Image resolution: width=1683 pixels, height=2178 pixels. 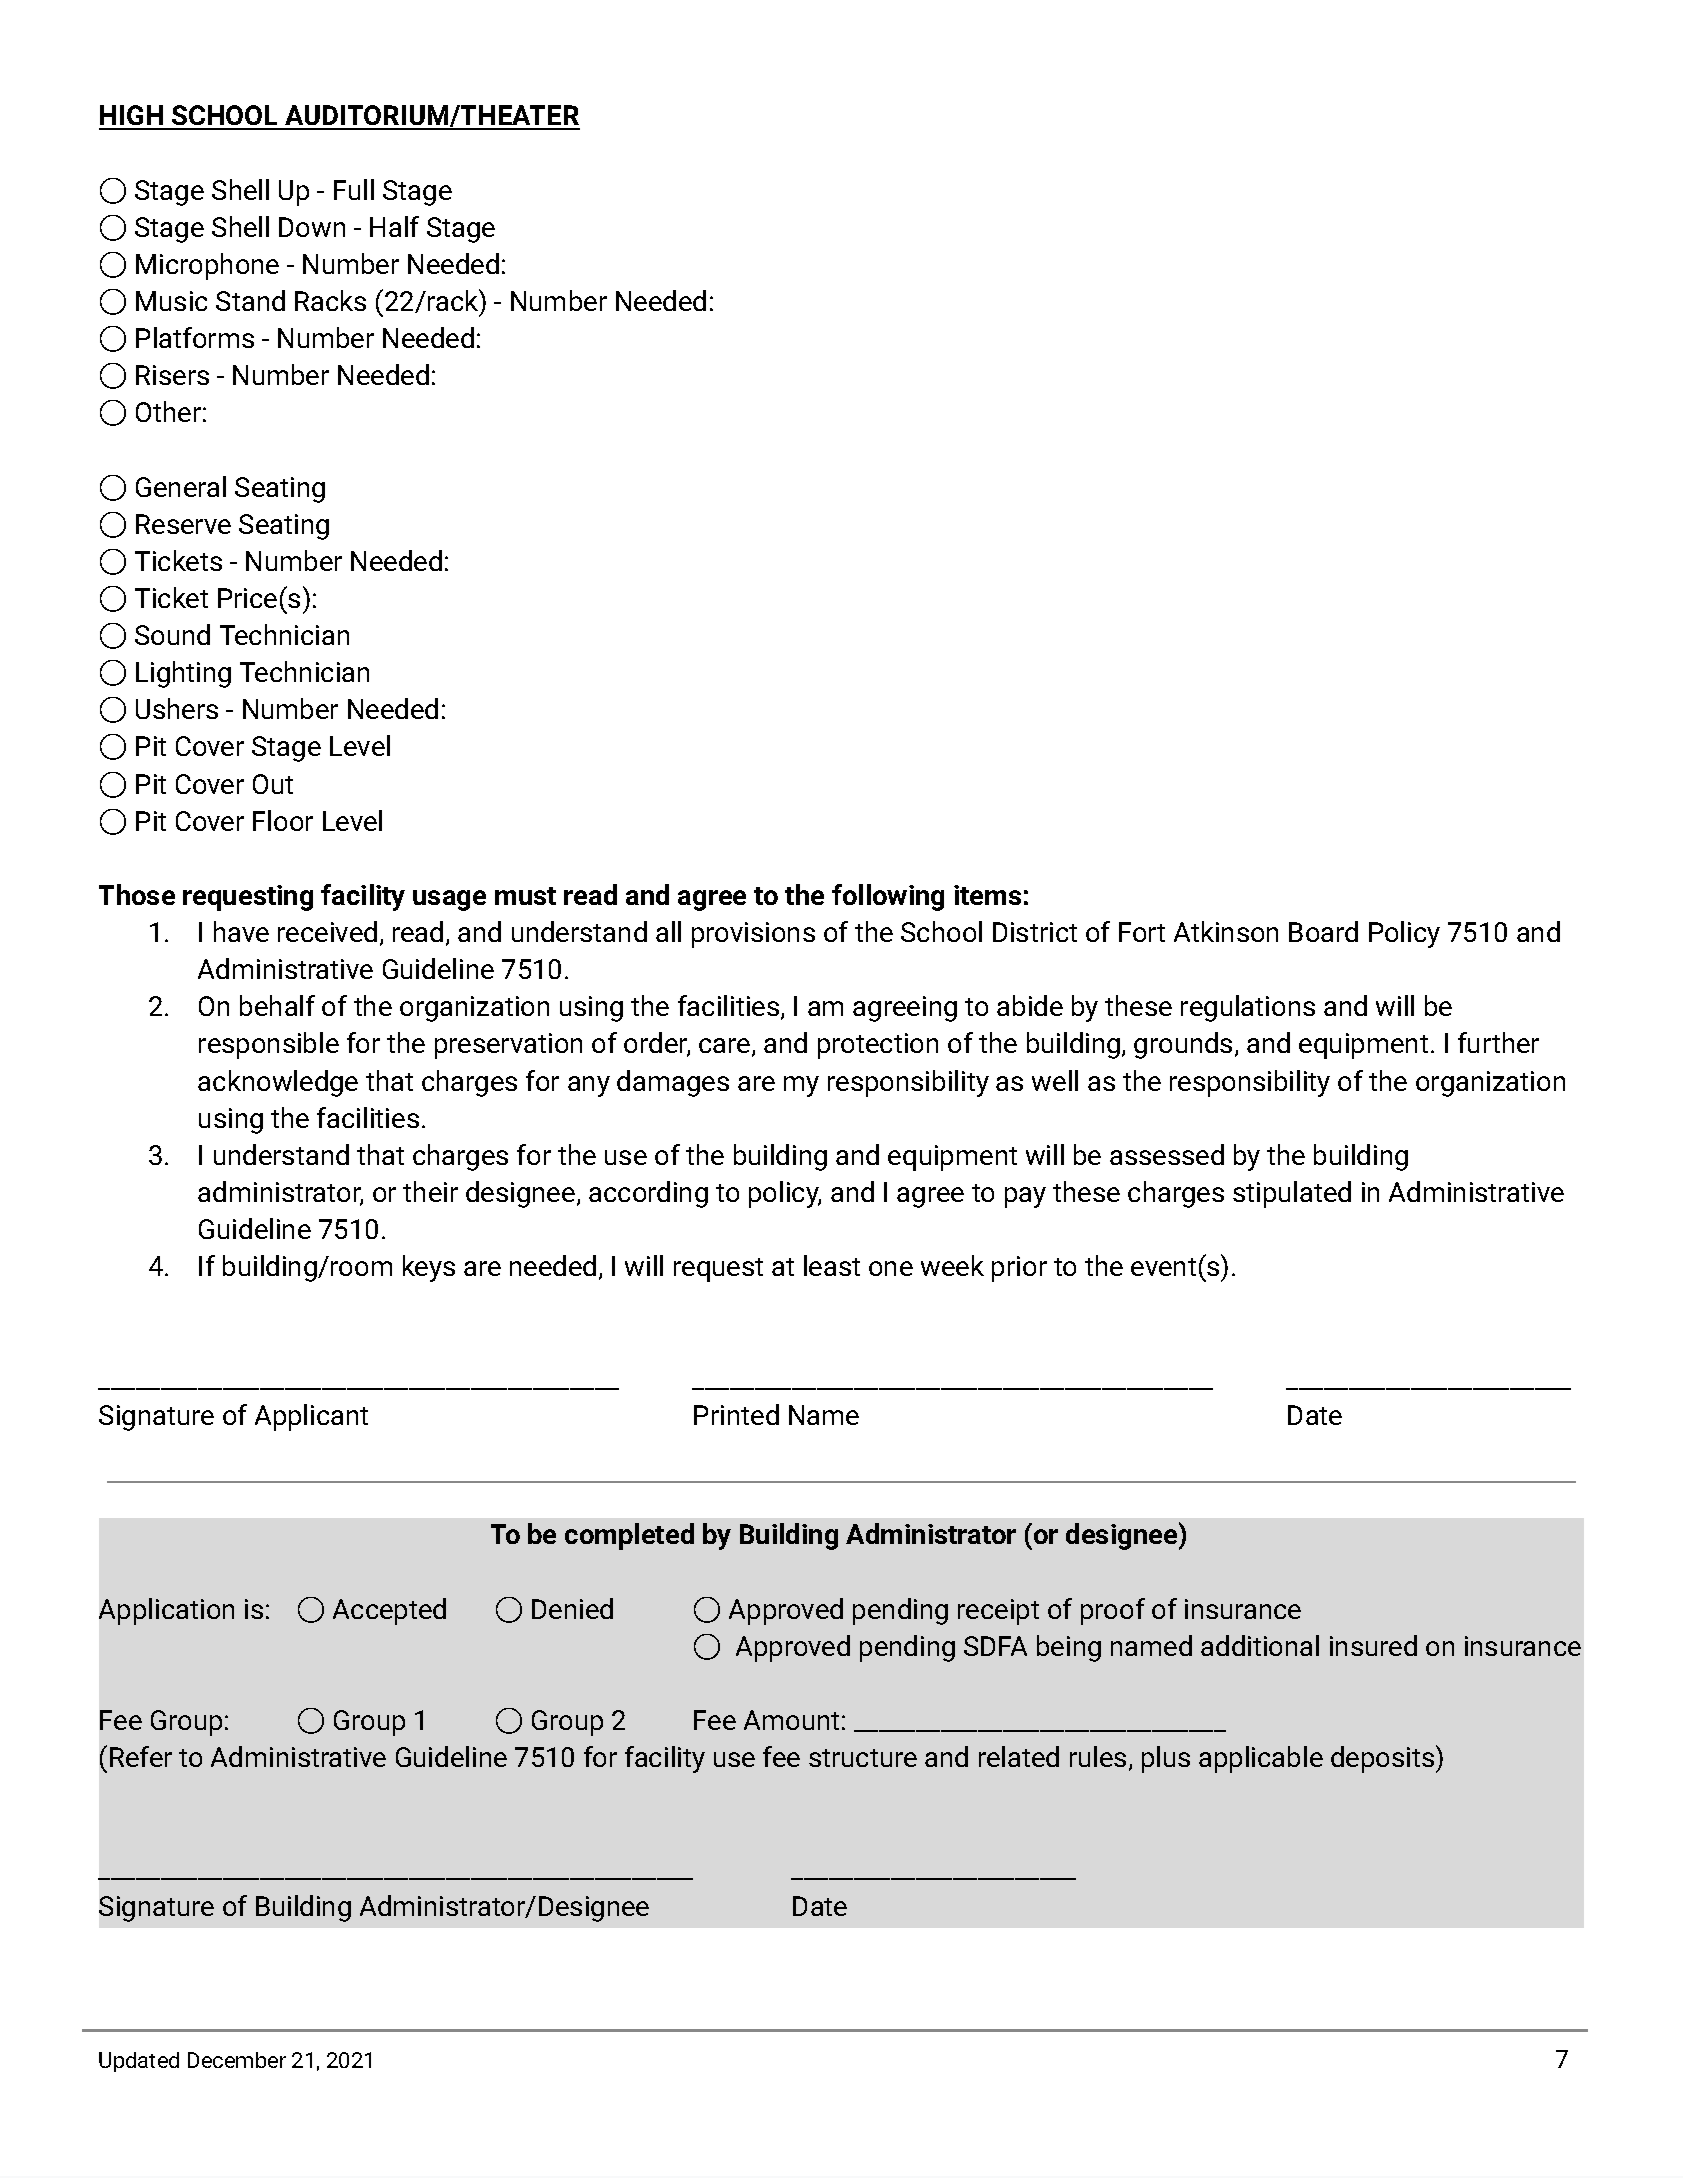 What do you see at coordinates (237, 2060) in the page?
I see `December` at bounding box center [237, 2060].
